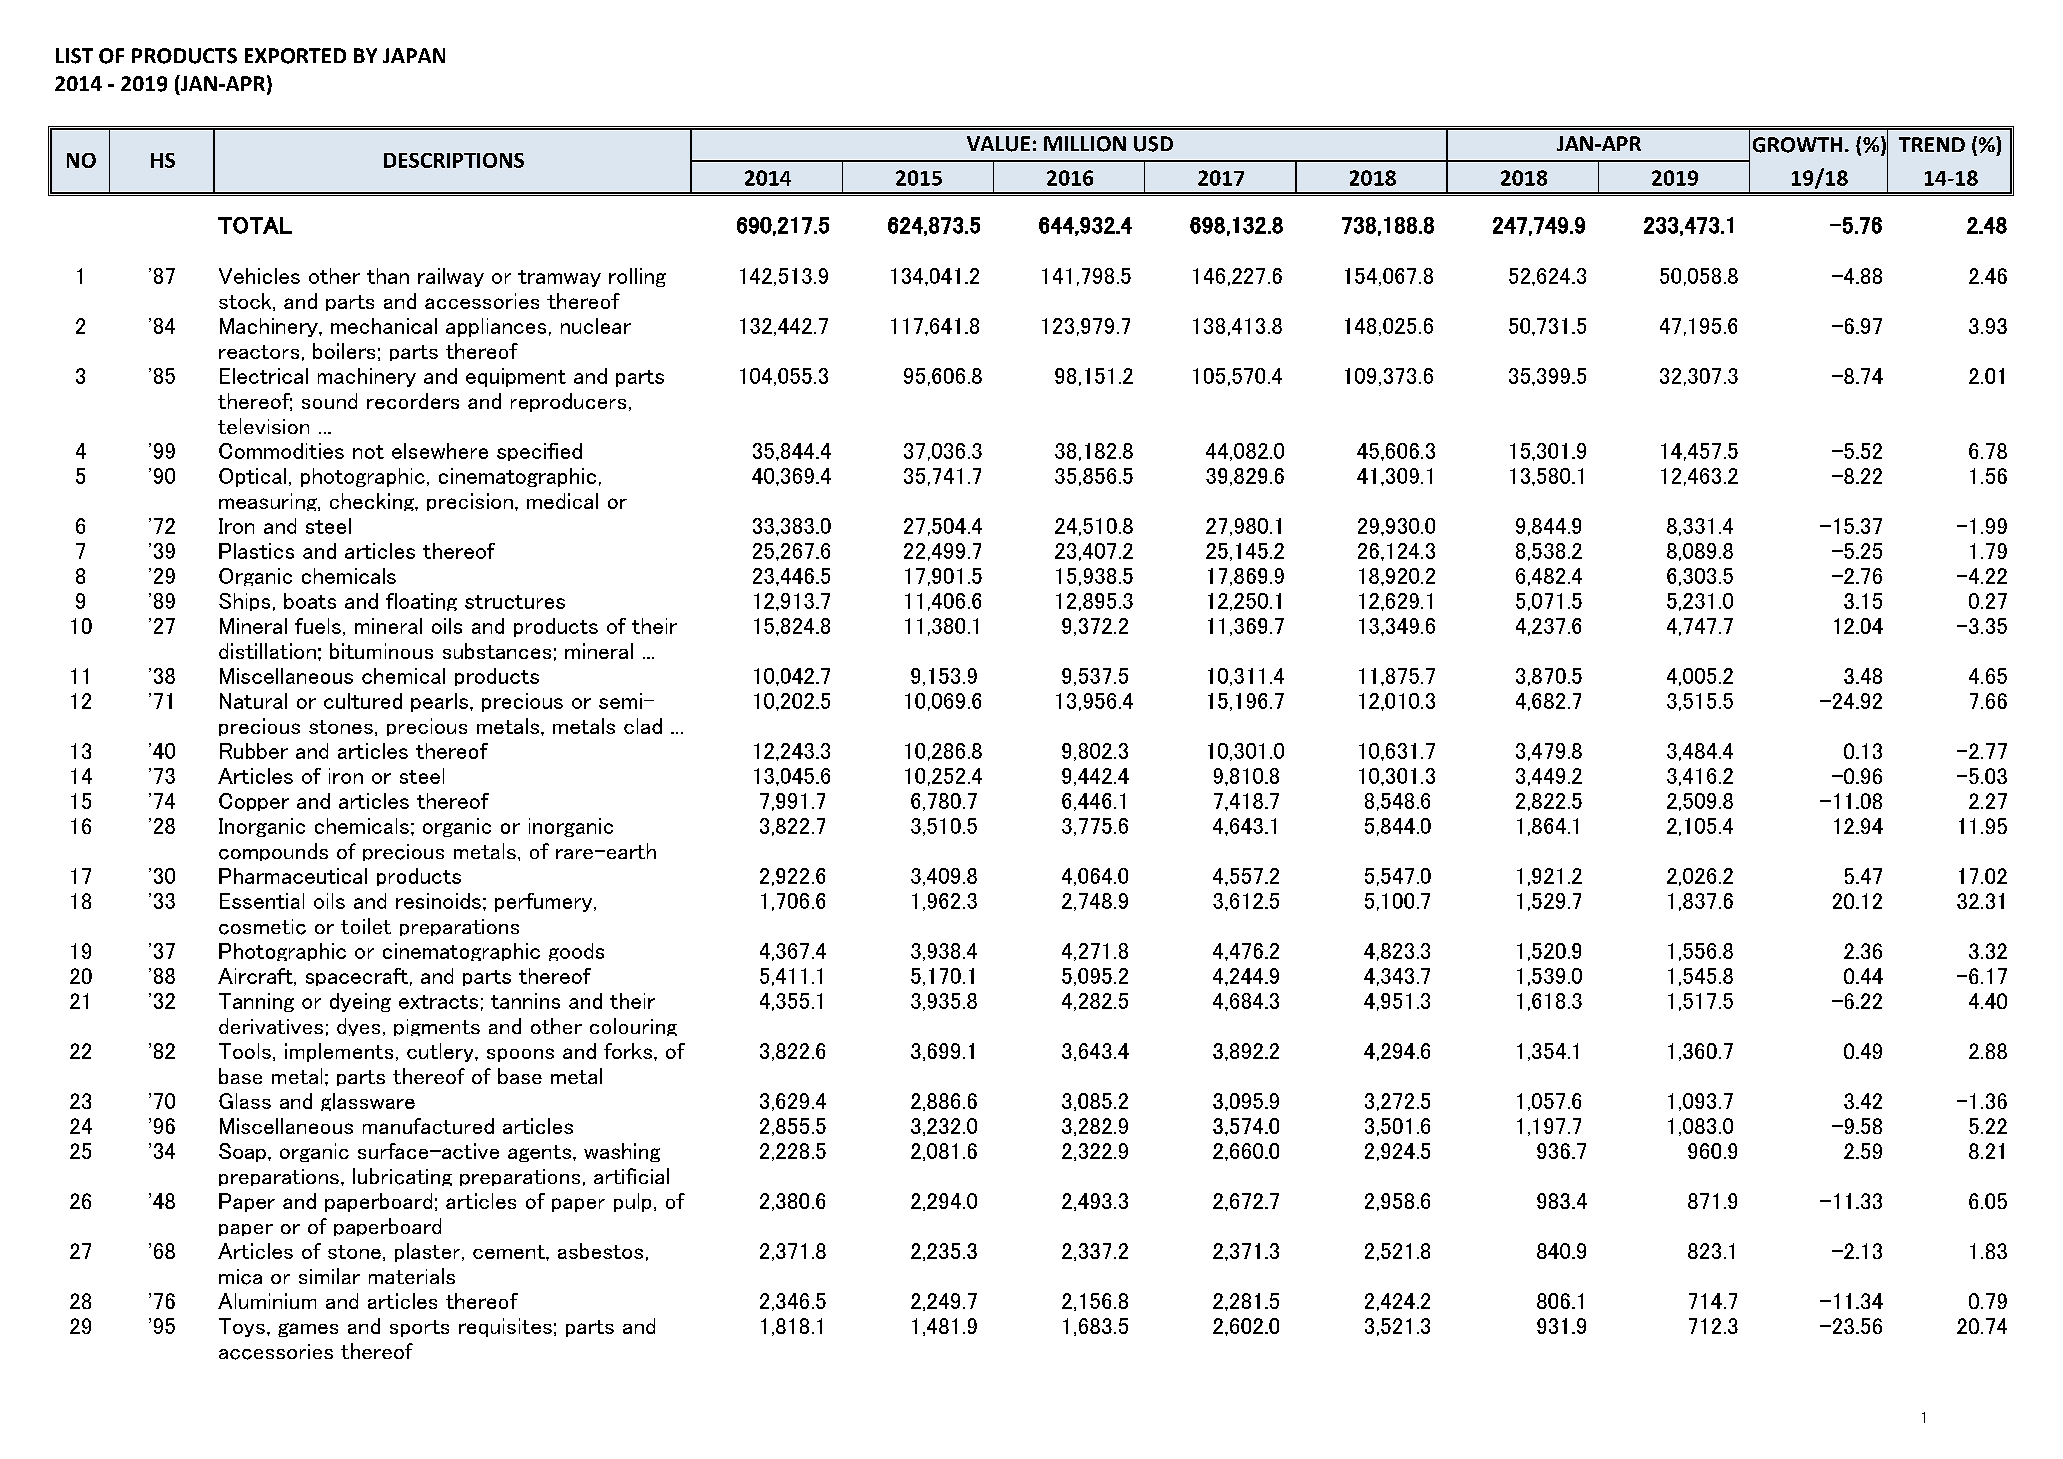  I want to click on EXPORTED, so click(295, 56).
